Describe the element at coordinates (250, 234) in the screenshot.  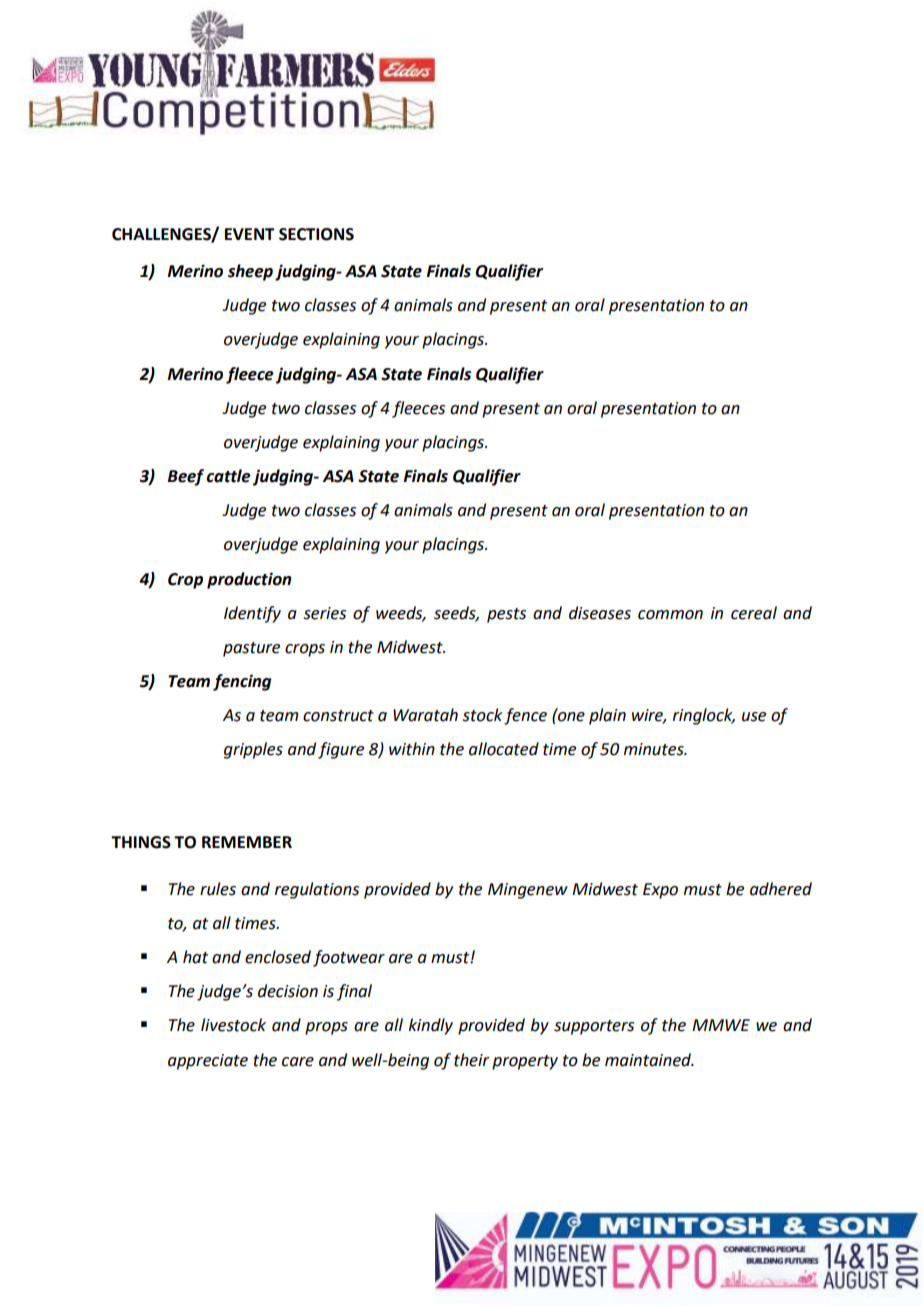
I see `EVENT` at that location.
